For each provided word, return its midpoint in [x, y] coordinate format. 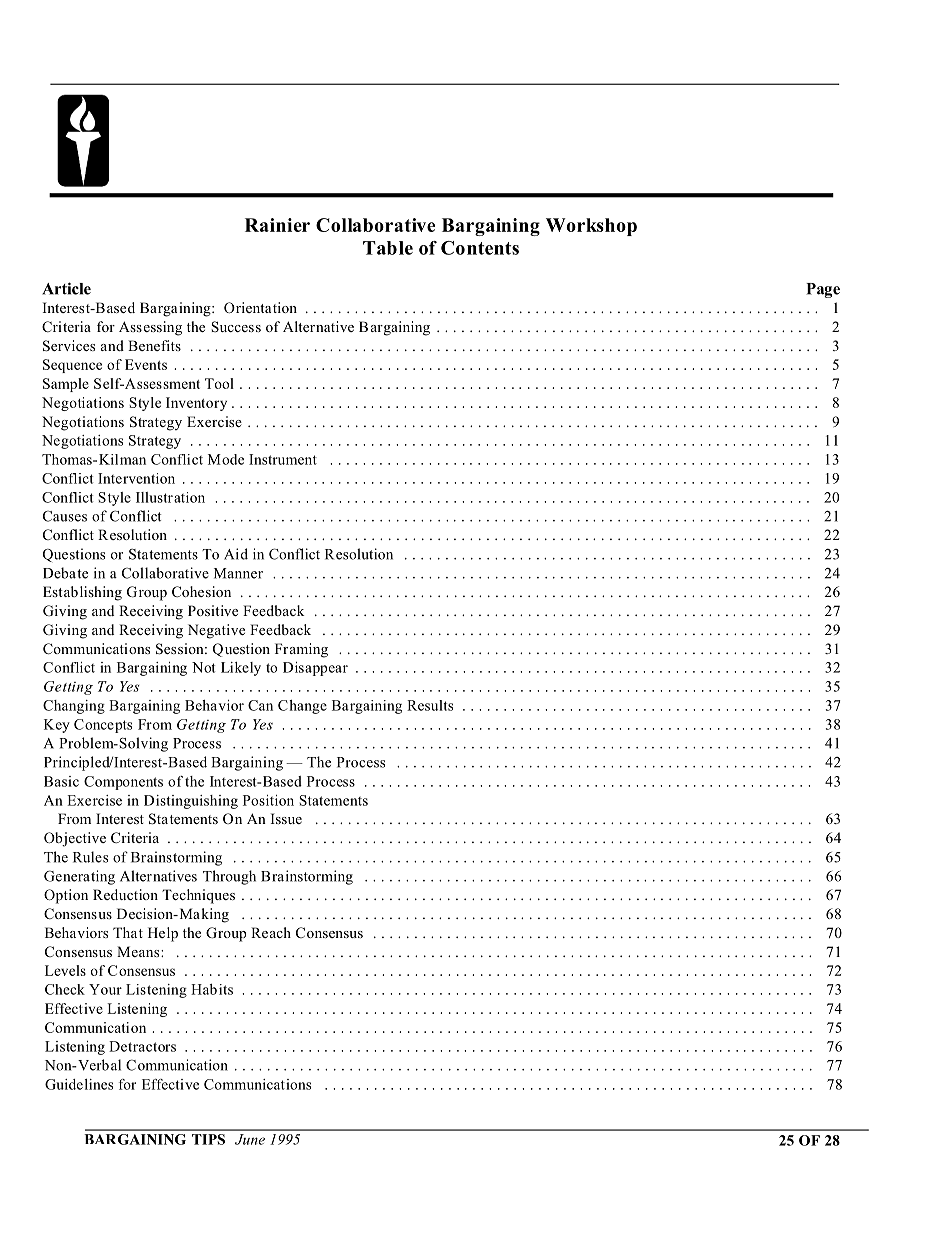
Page [823, 290]
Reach [271, 932]
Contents [480, 248]
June [250, 1139]
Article [66, 288]
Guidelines [79, 1084]
